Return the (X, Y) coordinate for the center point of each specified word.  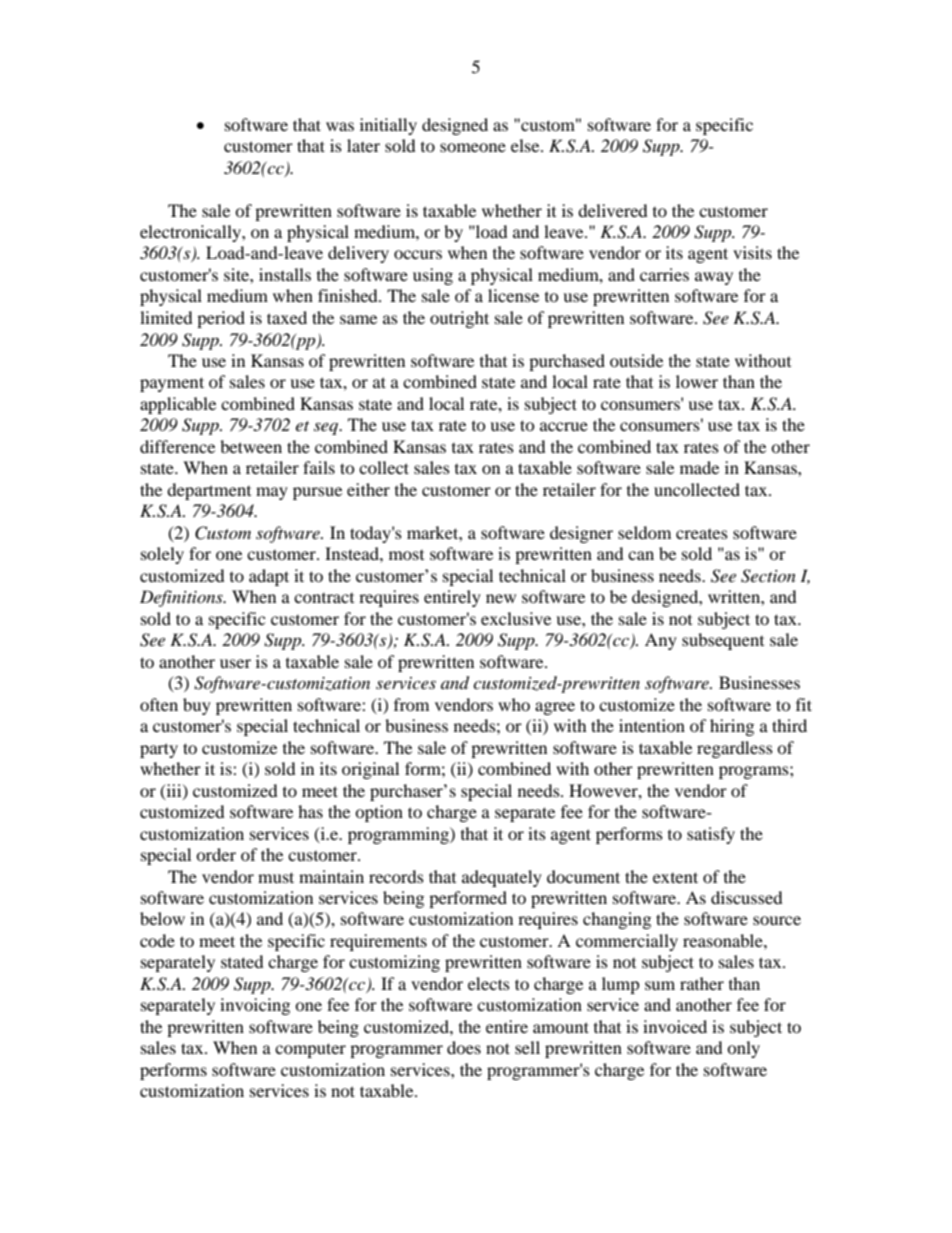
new (501, 598)
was (340, 126)
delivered (613, 210)
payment (172, 384)
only (743, 1049)
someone (473, 147)
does (464, 1047)
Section (768, 576)
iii (174, 791)
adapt (269, 577)
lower (697, 381)
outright (459, 319)
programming (399, 835)
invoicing (255, 1006)
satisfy (711, 835)
